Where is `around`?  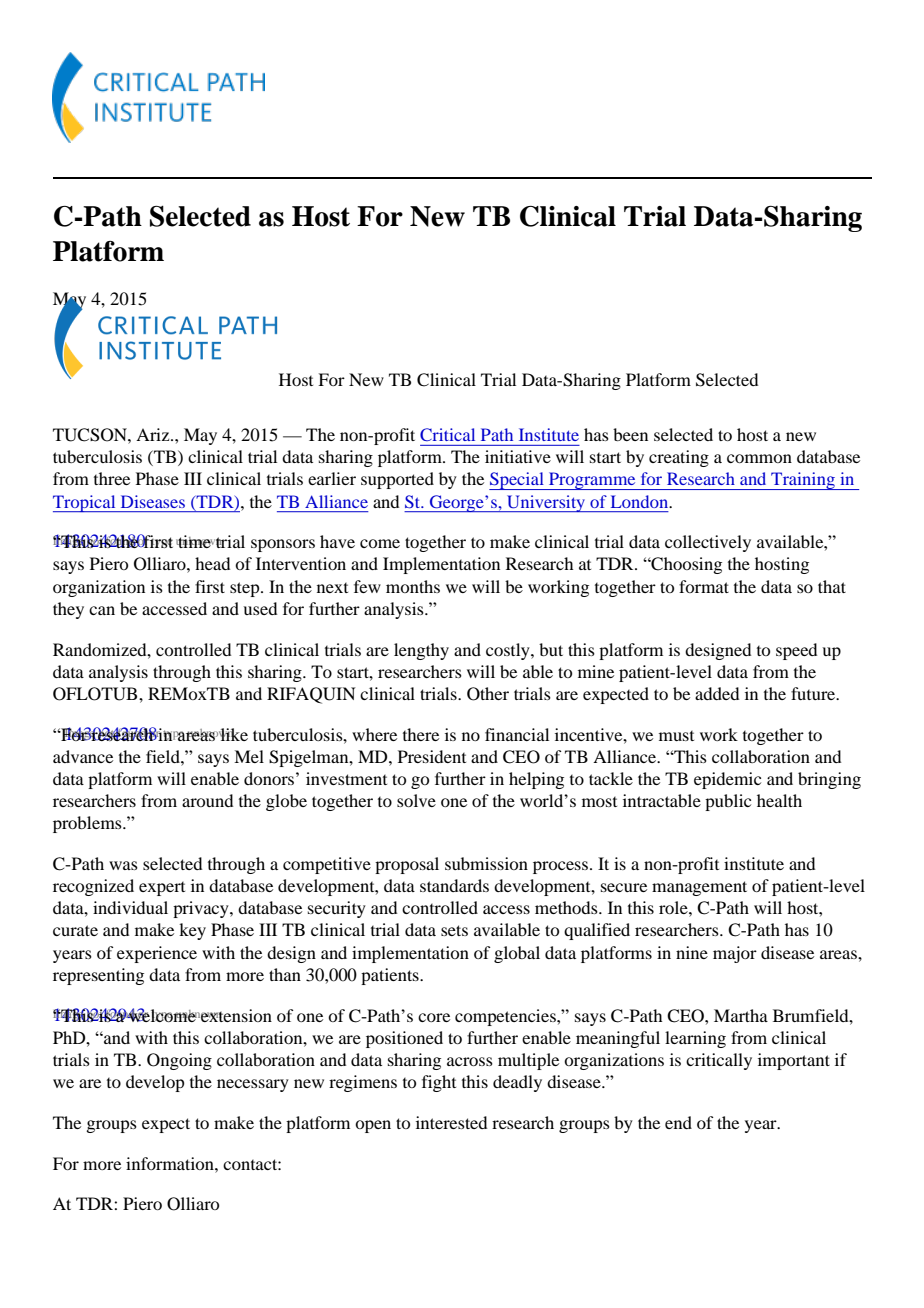 around is located at coordinates (207, 800).
